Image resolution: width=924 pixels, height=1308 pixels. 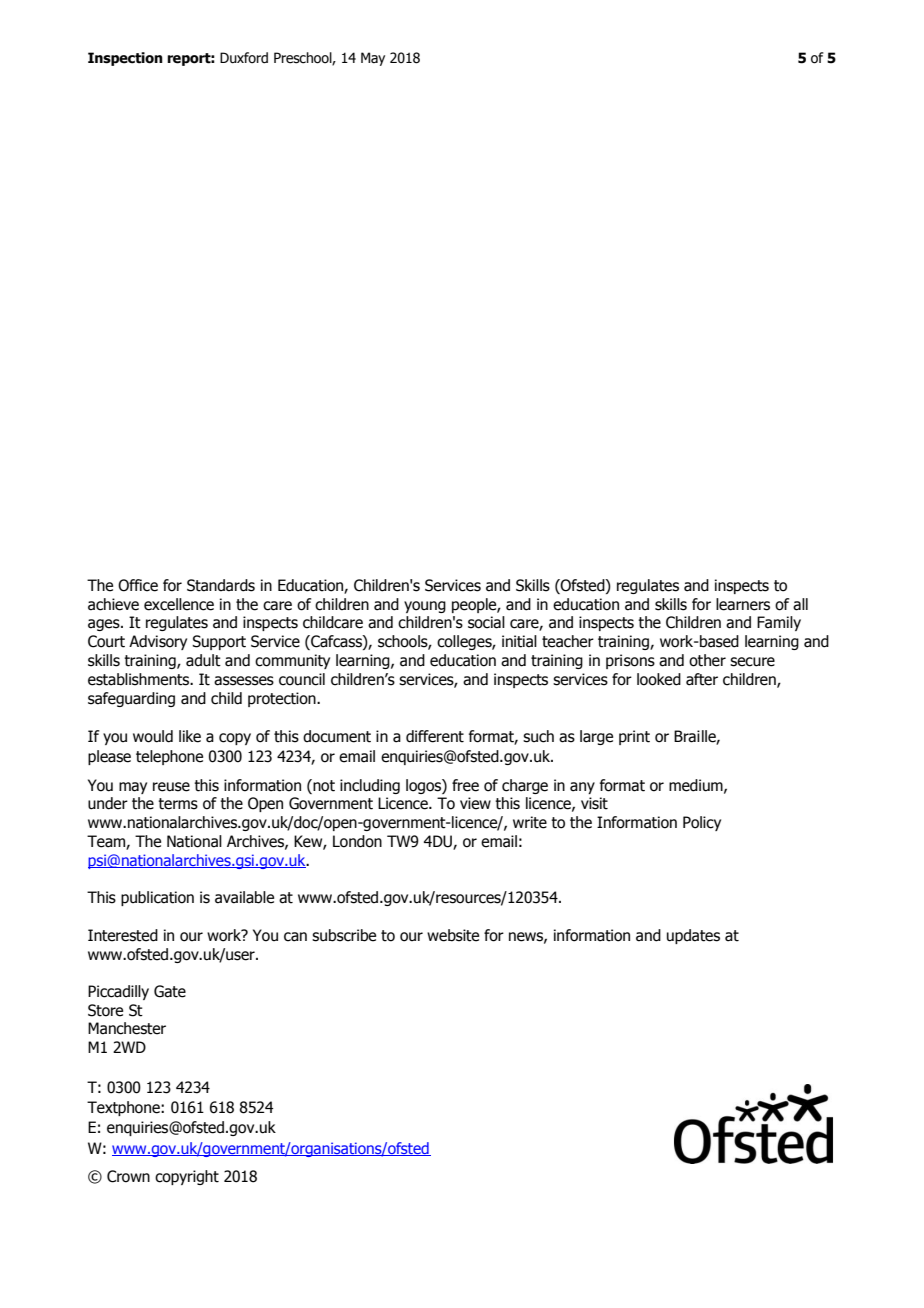 I want to click on Standards, so click(x=221, y=585).
